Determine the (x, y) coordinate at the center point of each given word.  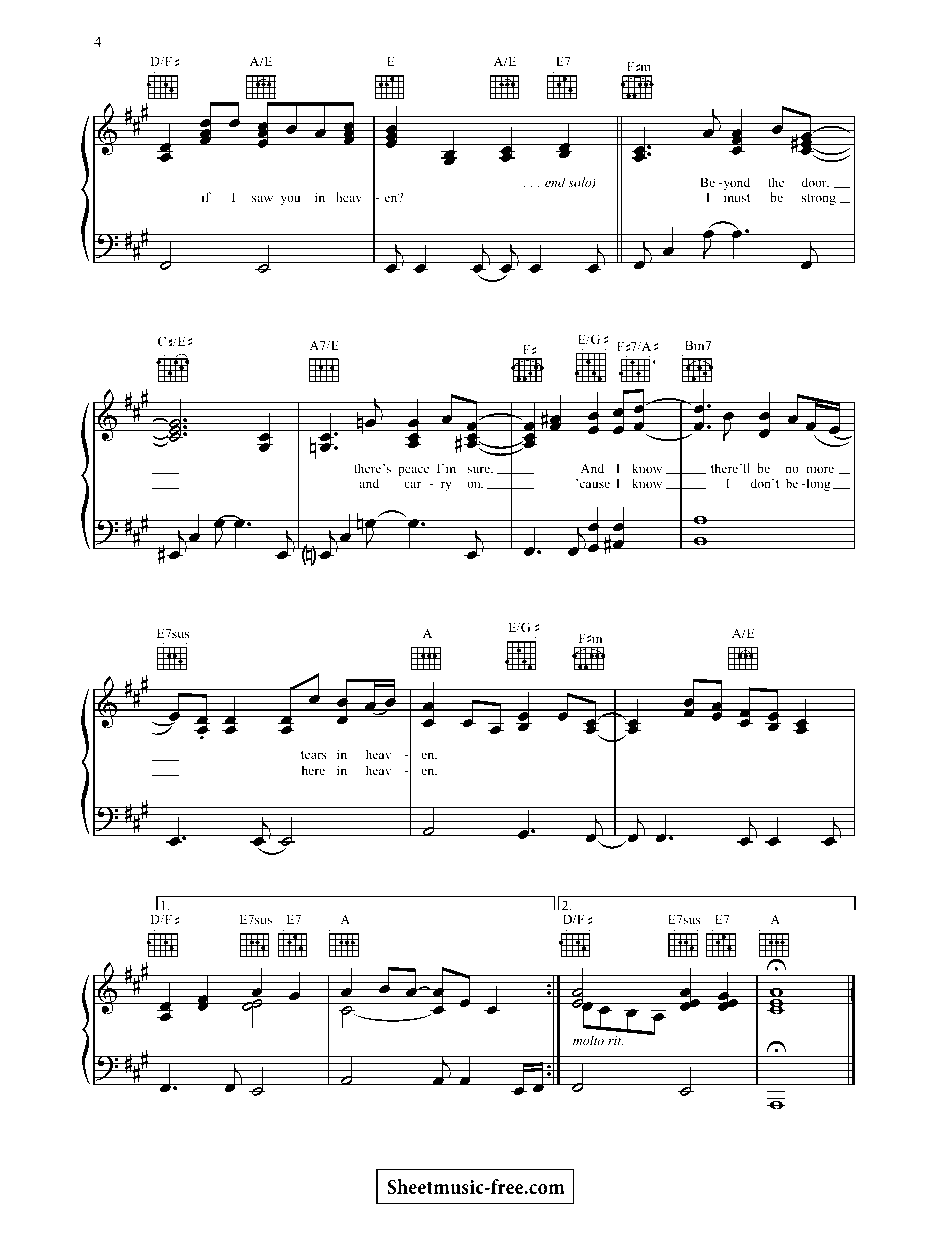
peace (413, 471)
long (817, 484)
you (291, 200)
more (820, 469)
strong (819, 199)
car (412, 484)
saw (262, 198)
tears (314, 755)
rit (615, 1040)
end (555, 182)
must (737, 198)
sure (479, 469)
